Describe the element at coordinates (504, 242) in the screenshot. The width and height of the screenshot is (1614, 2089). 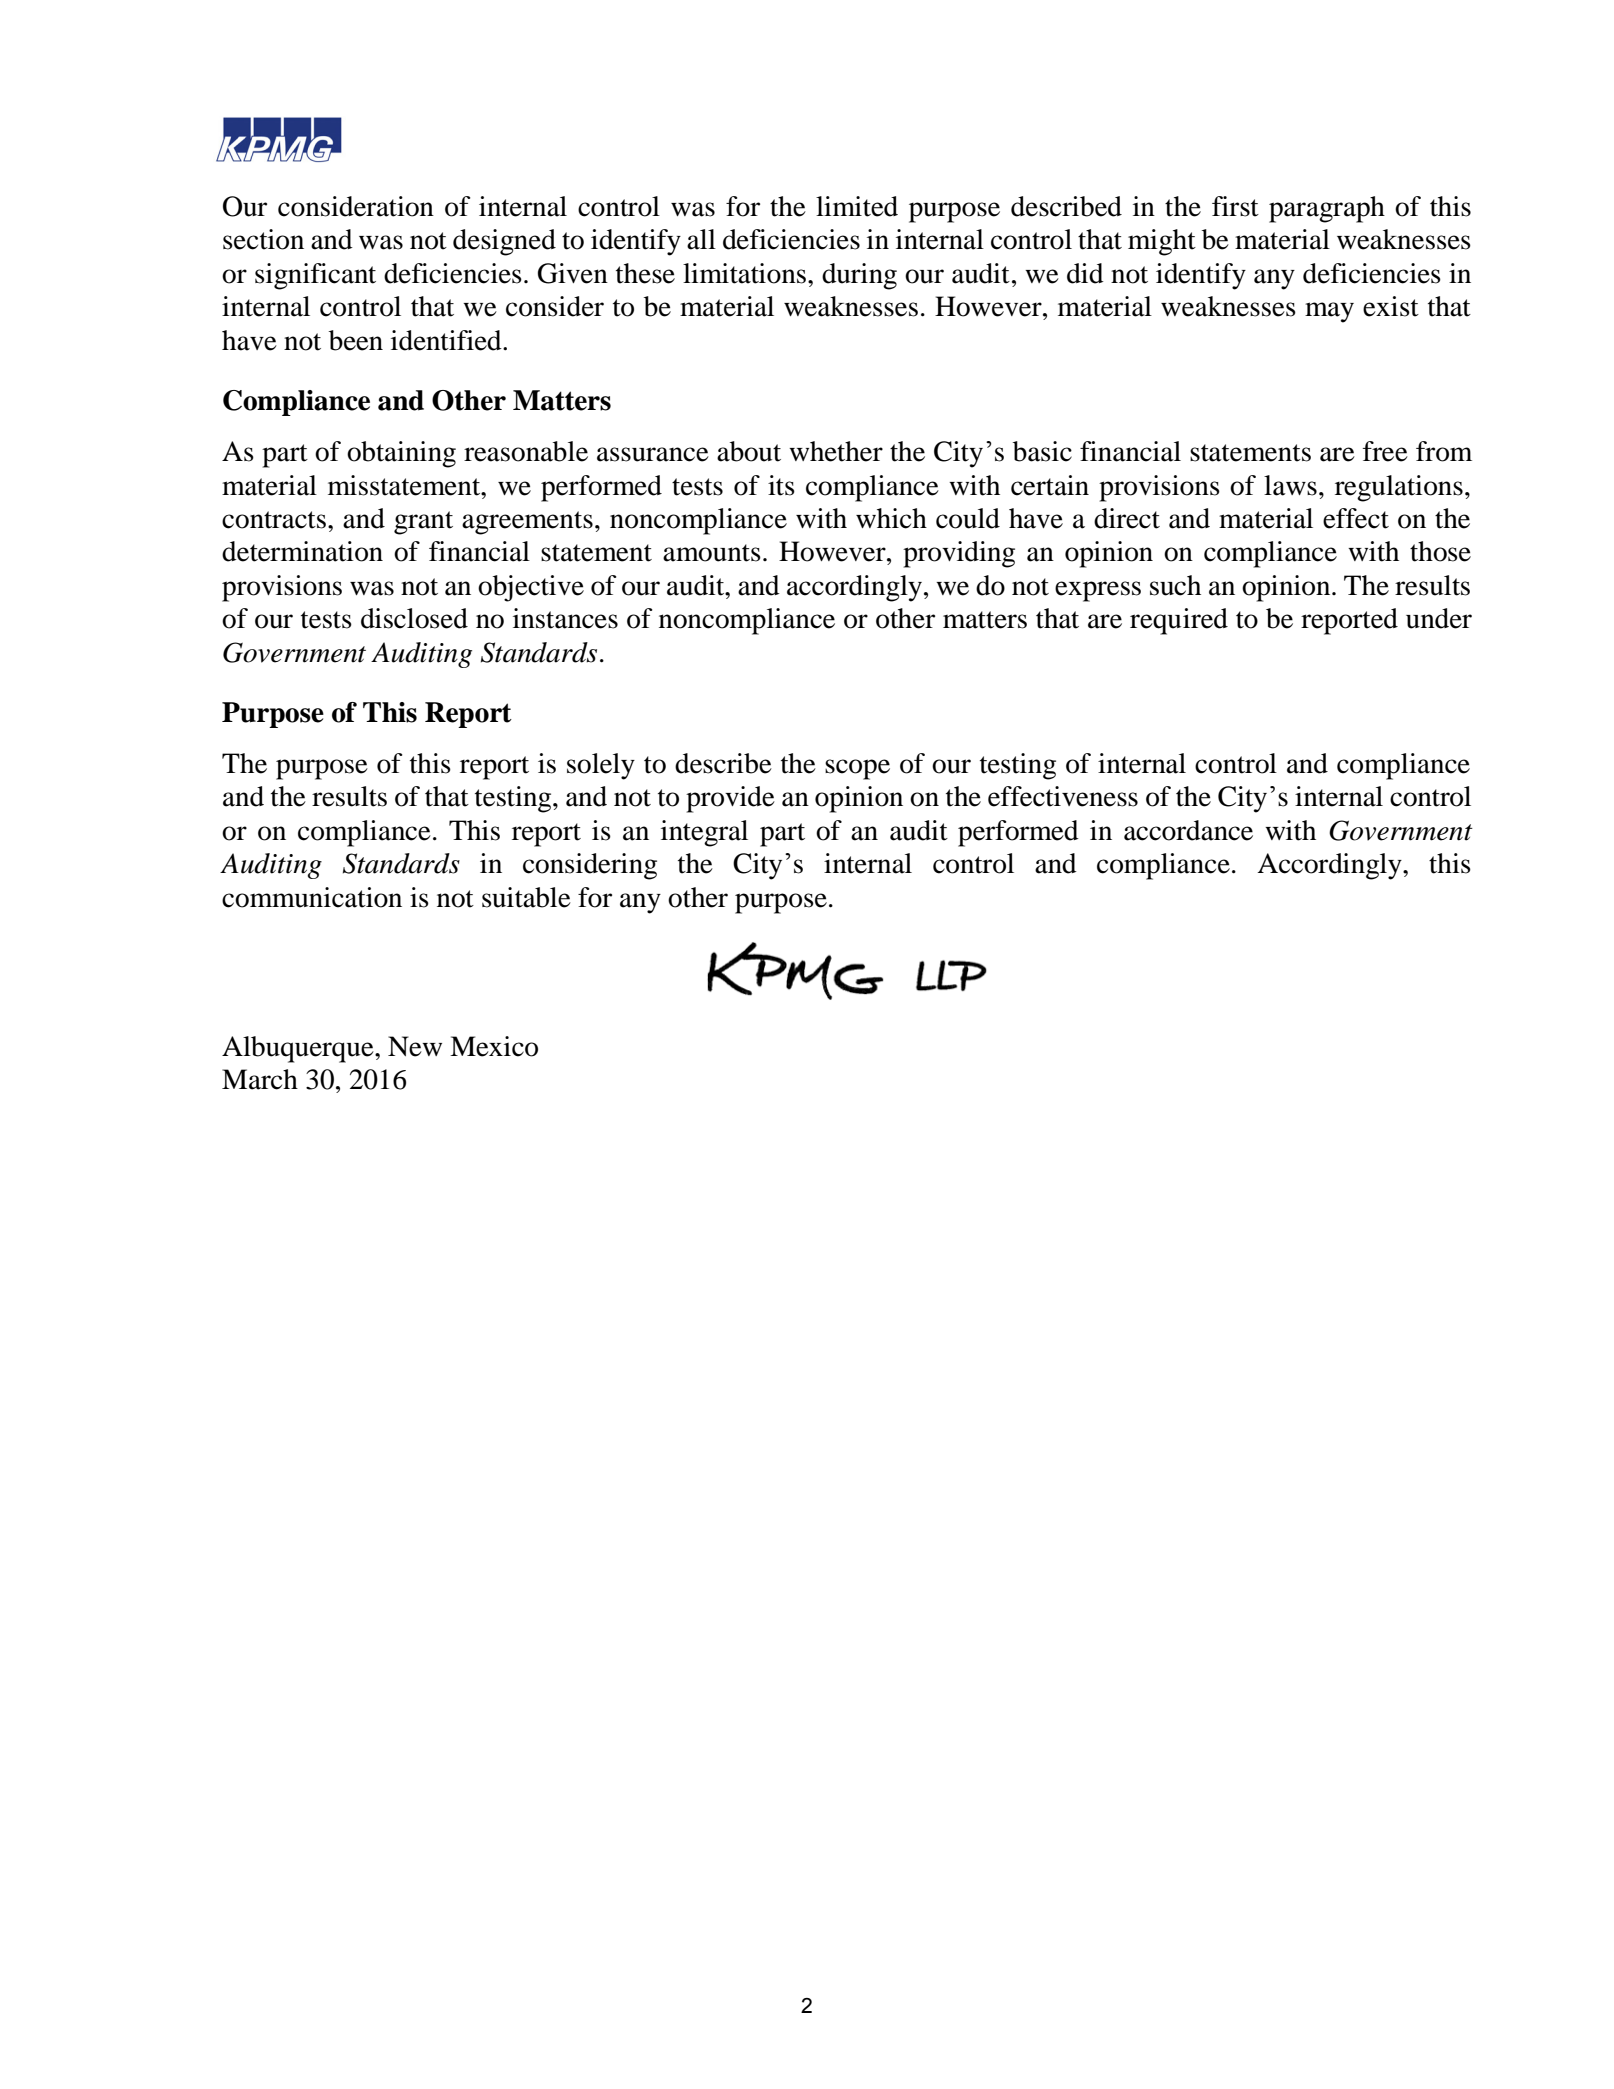
I see `designed` at that location.
